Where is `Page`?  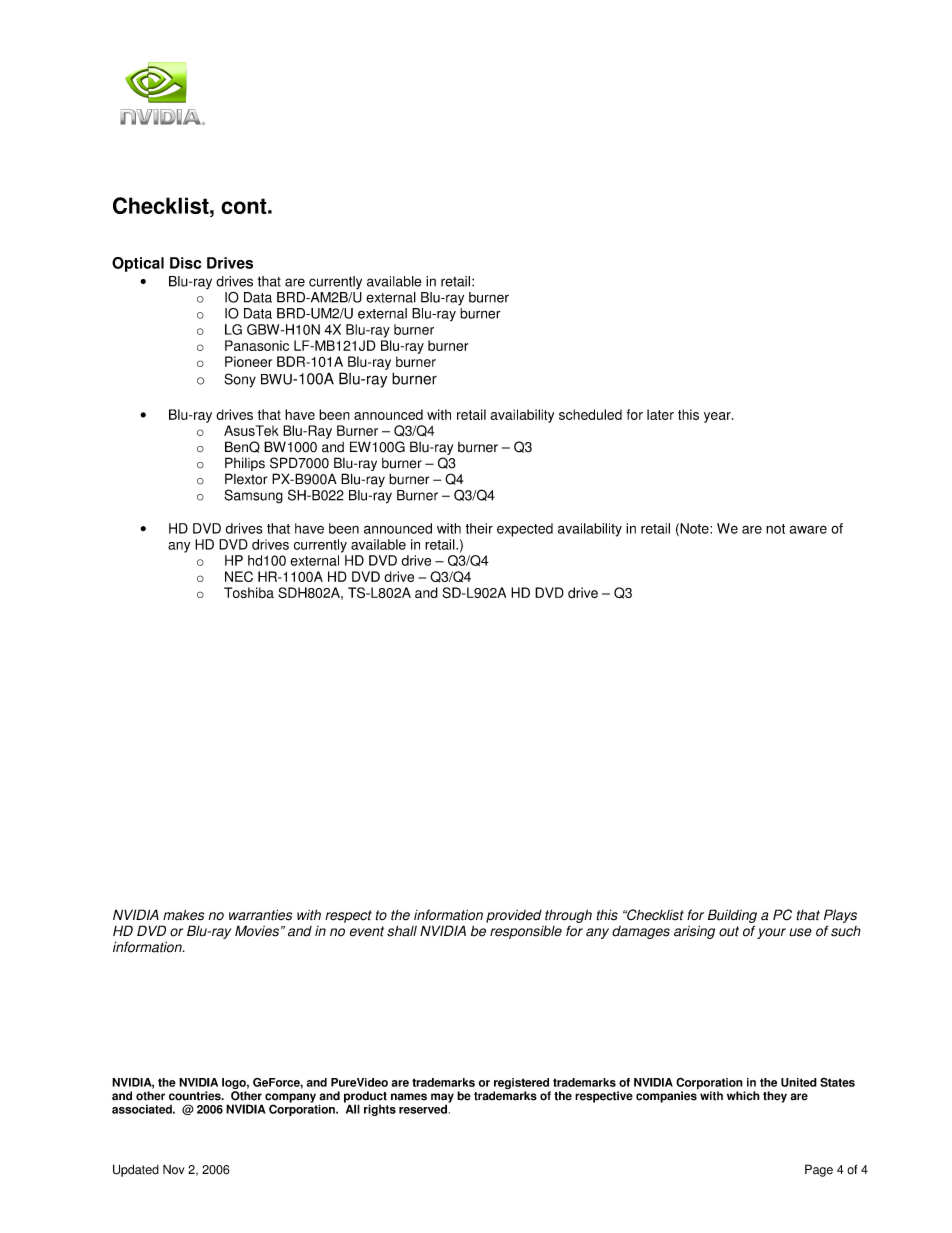
Page is located at coordinates (819, 1170).
